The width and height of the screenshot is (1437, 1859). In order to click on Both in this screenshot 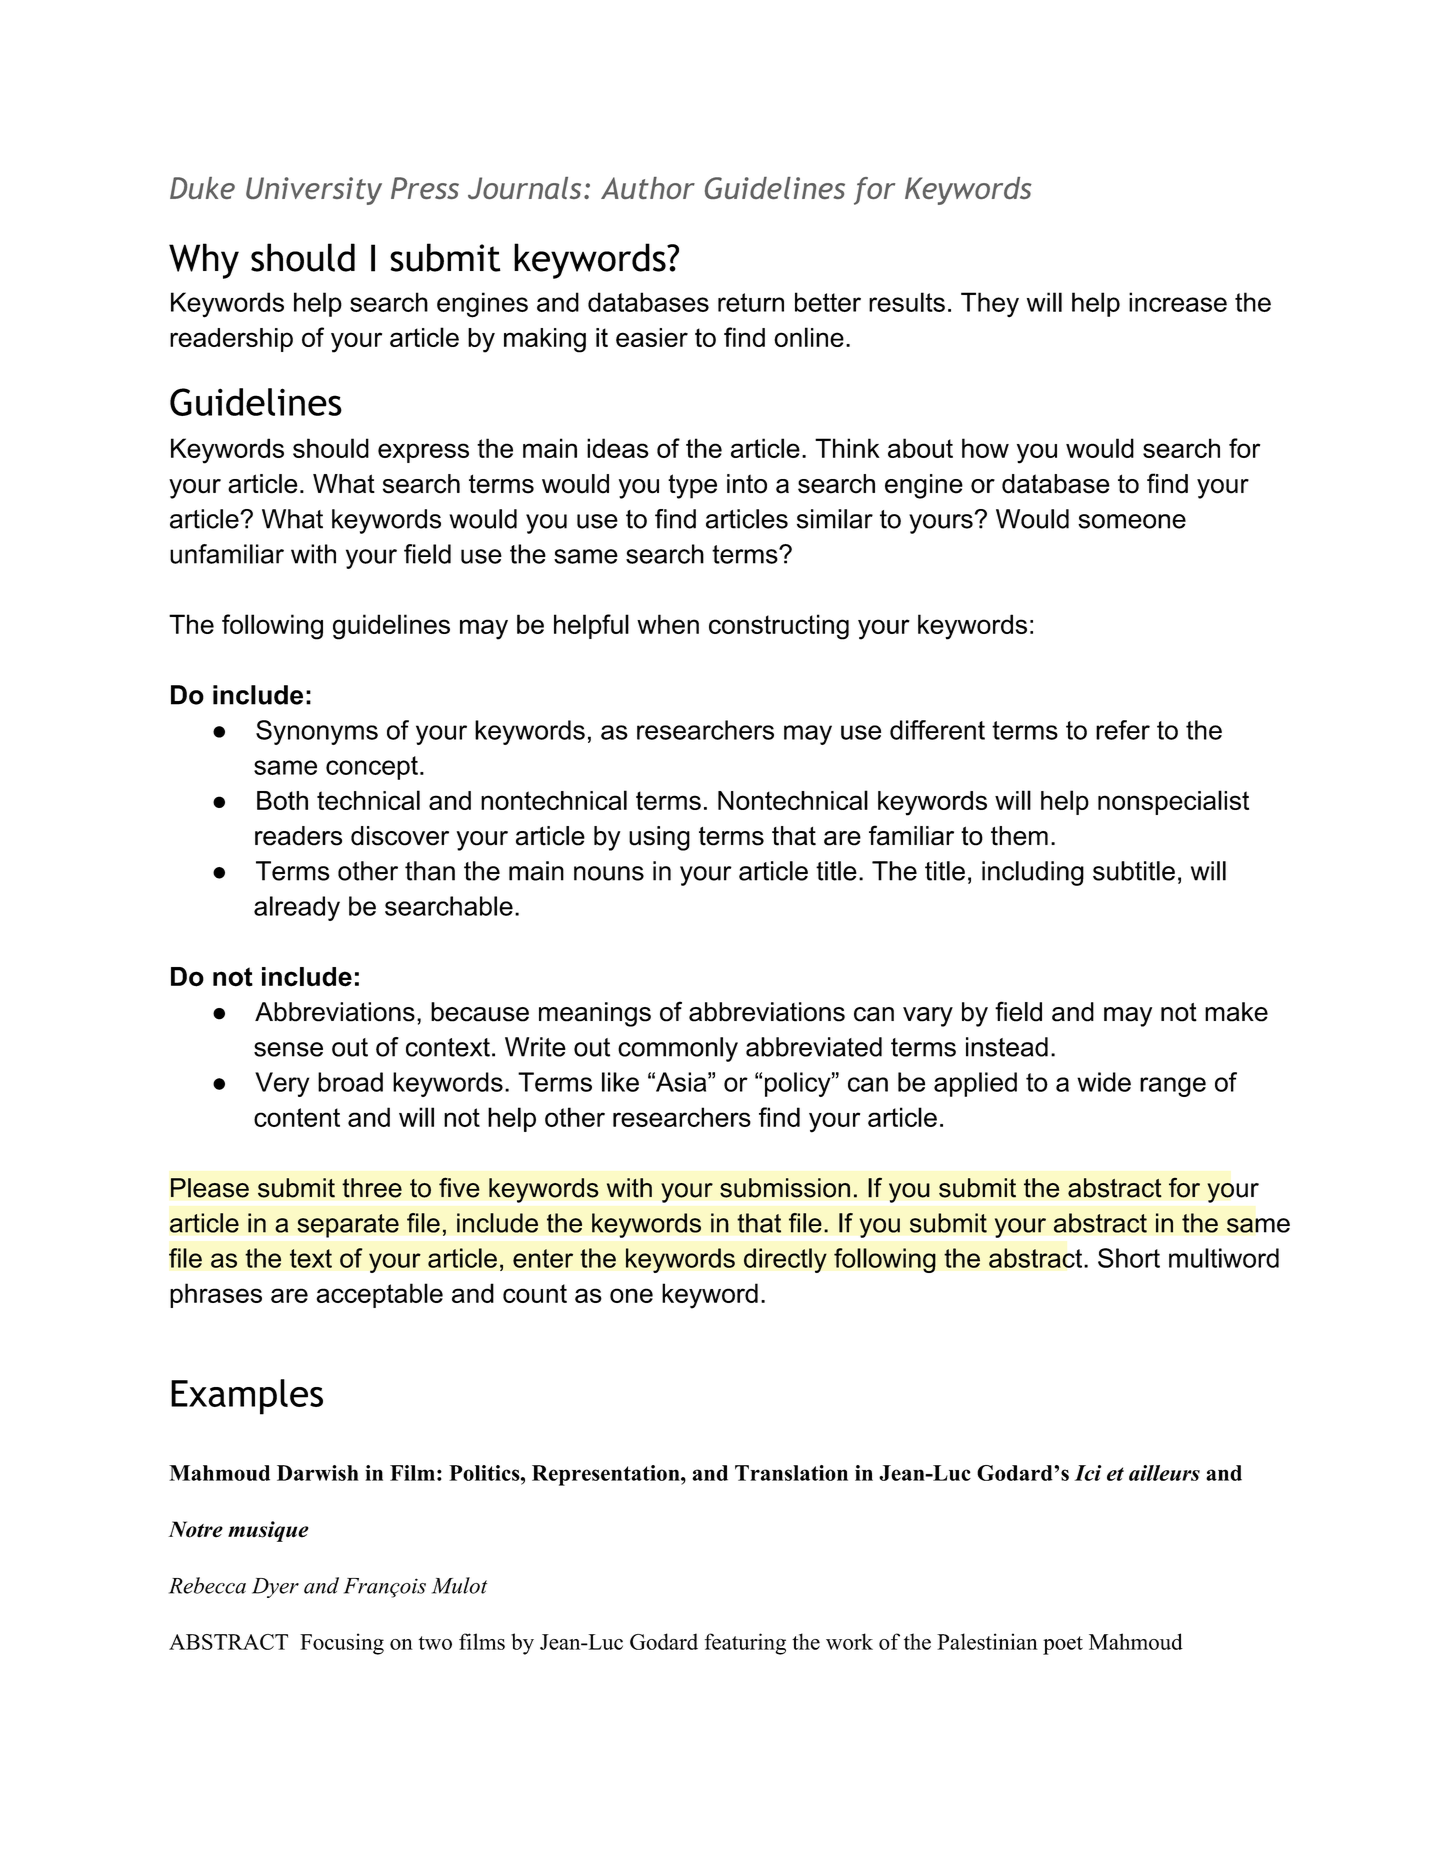, I will do `click(282, 800)`.
